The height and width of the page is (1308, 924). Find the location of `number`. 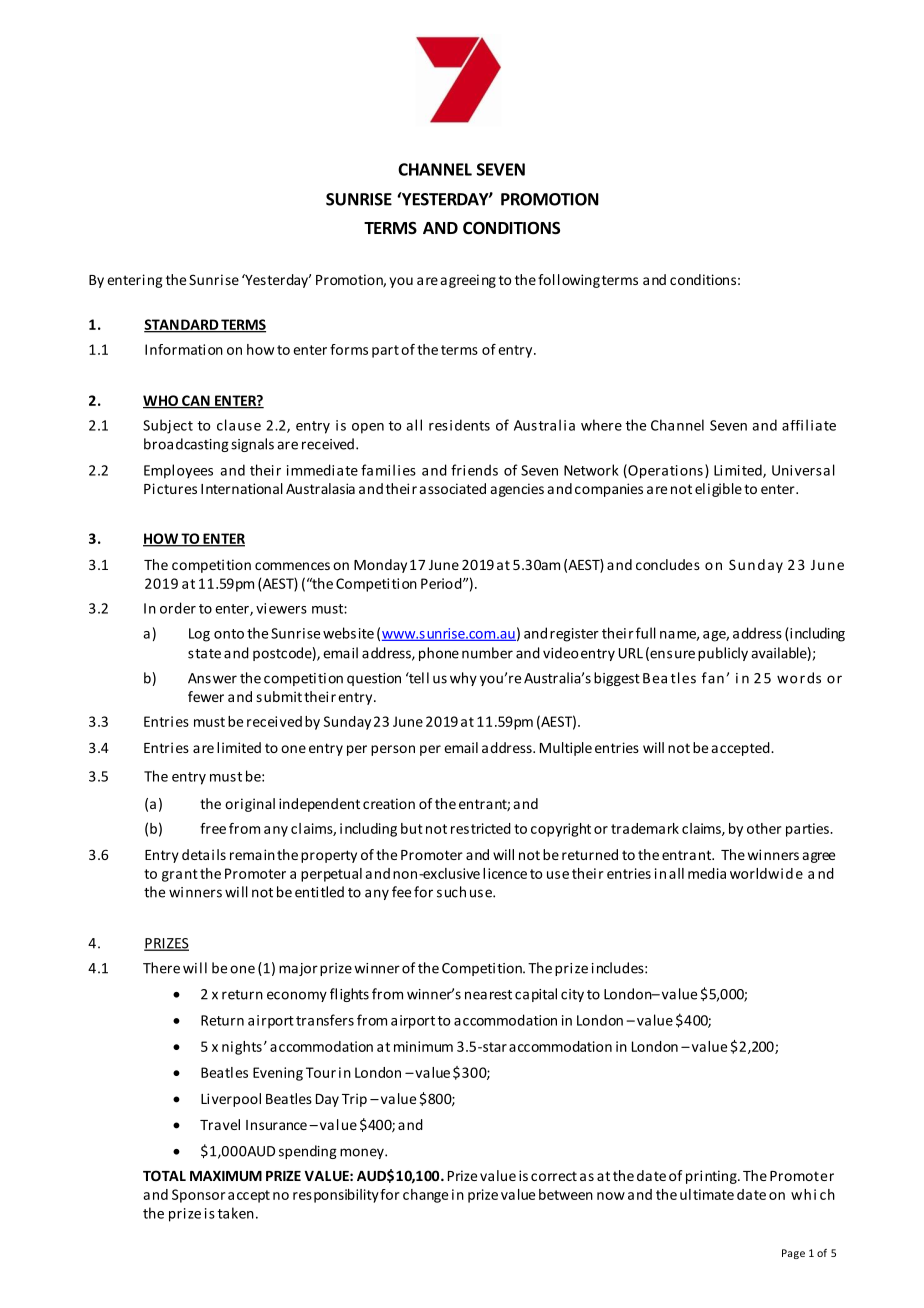

number is located at coordinates (487, 653).
